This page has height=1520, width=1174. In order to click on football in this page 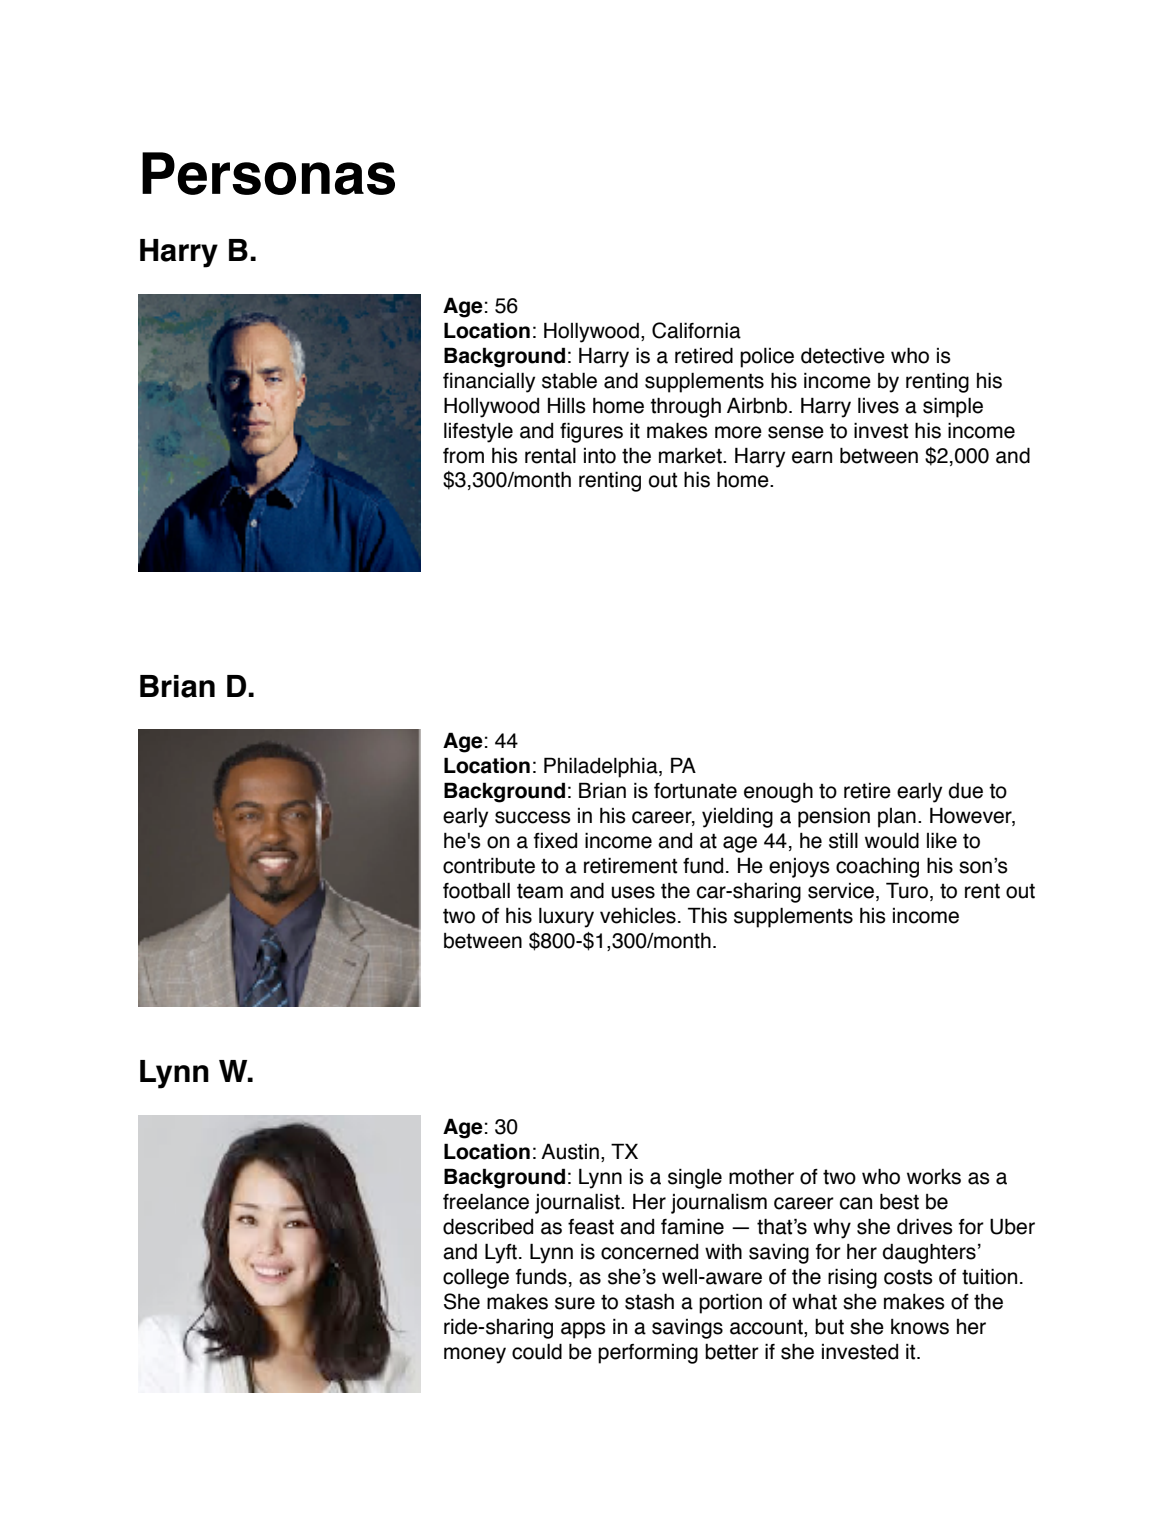, I will do `click(476, 891)`.
